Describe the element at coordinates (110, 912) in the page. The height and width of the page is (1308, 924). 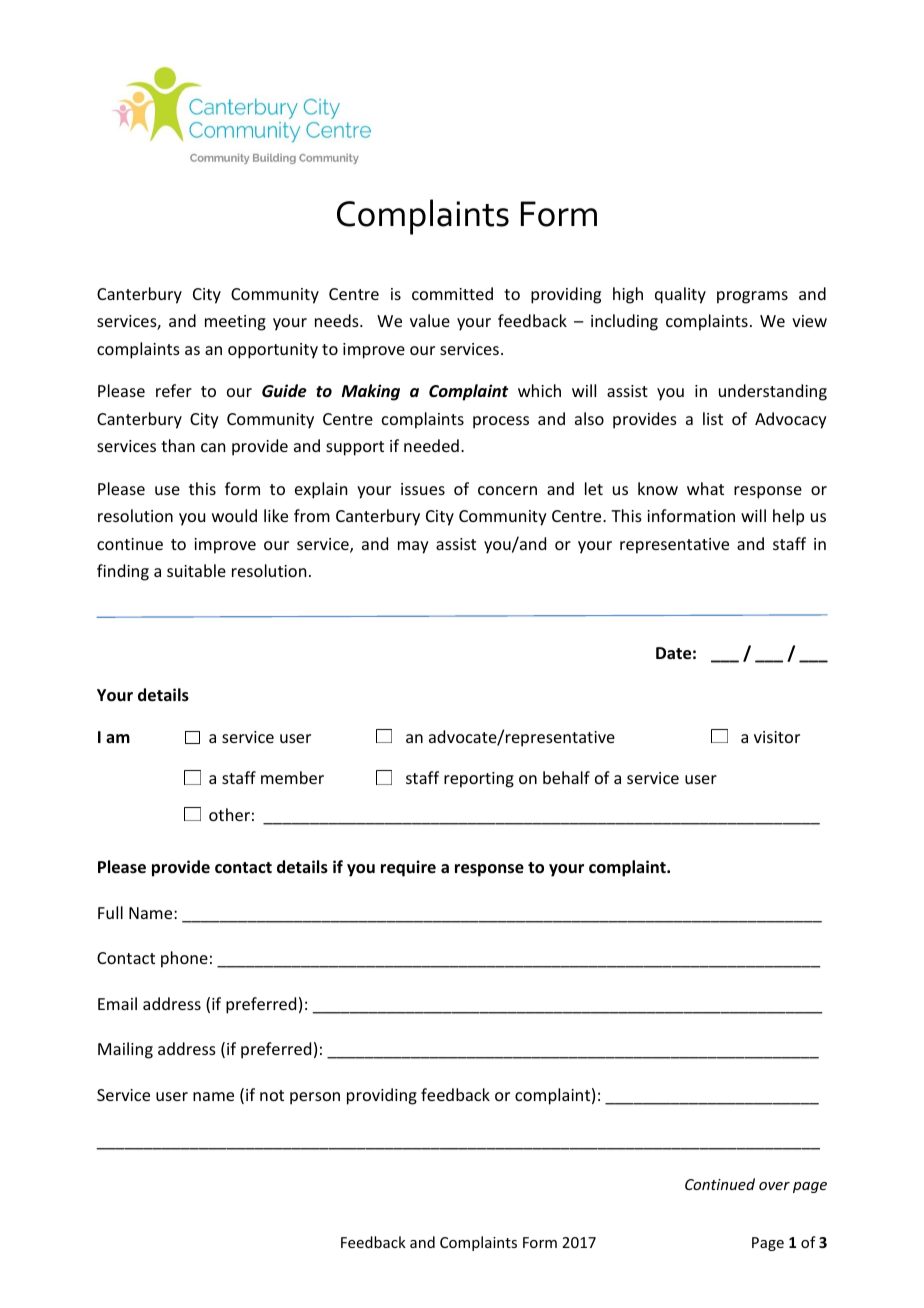
I see `Full` at that location.
